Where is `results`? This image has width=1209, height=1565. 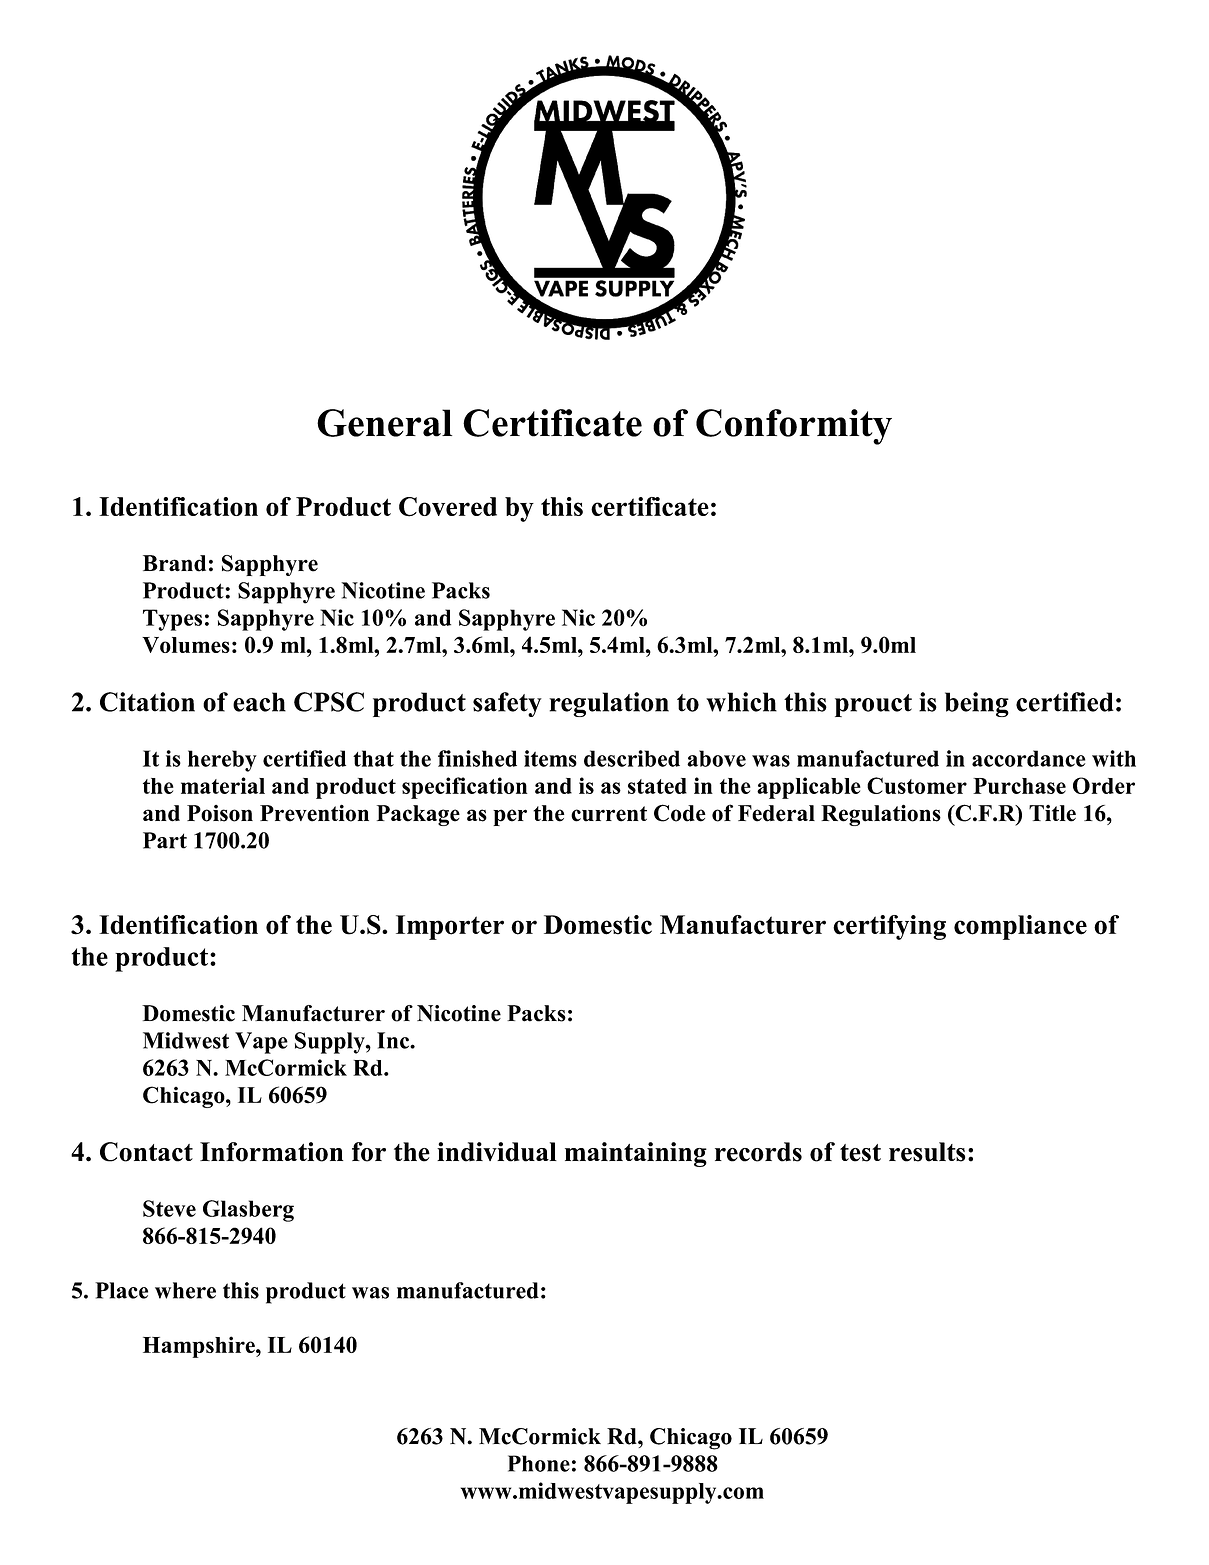
results is located at coordinates (927, 1152).
